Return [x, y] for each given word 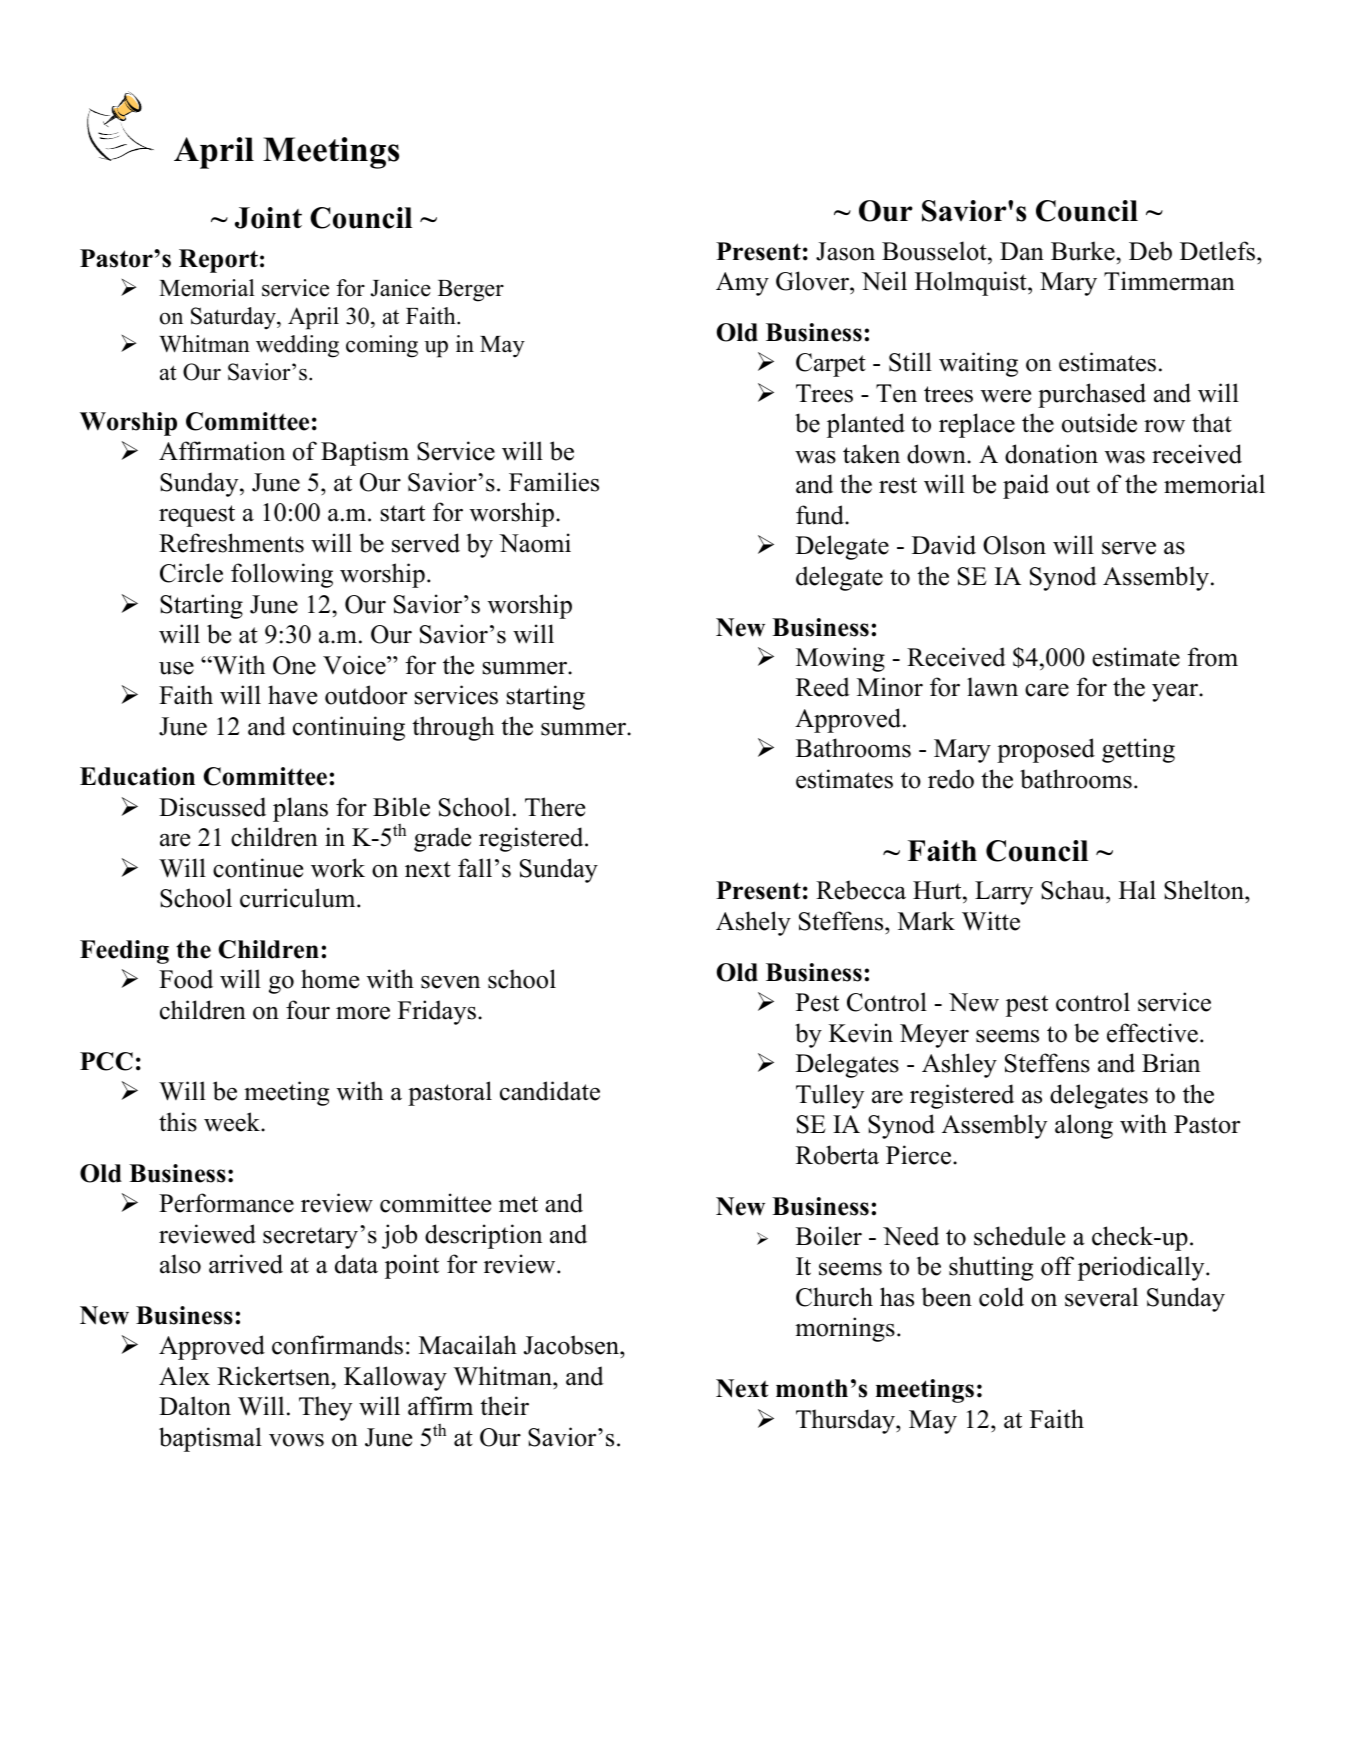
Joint [268, 218]
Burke [1084, 251]
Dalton [195, 1406]
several [1101, 1297]
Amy [742, 284]
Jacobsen [572, 1345]
